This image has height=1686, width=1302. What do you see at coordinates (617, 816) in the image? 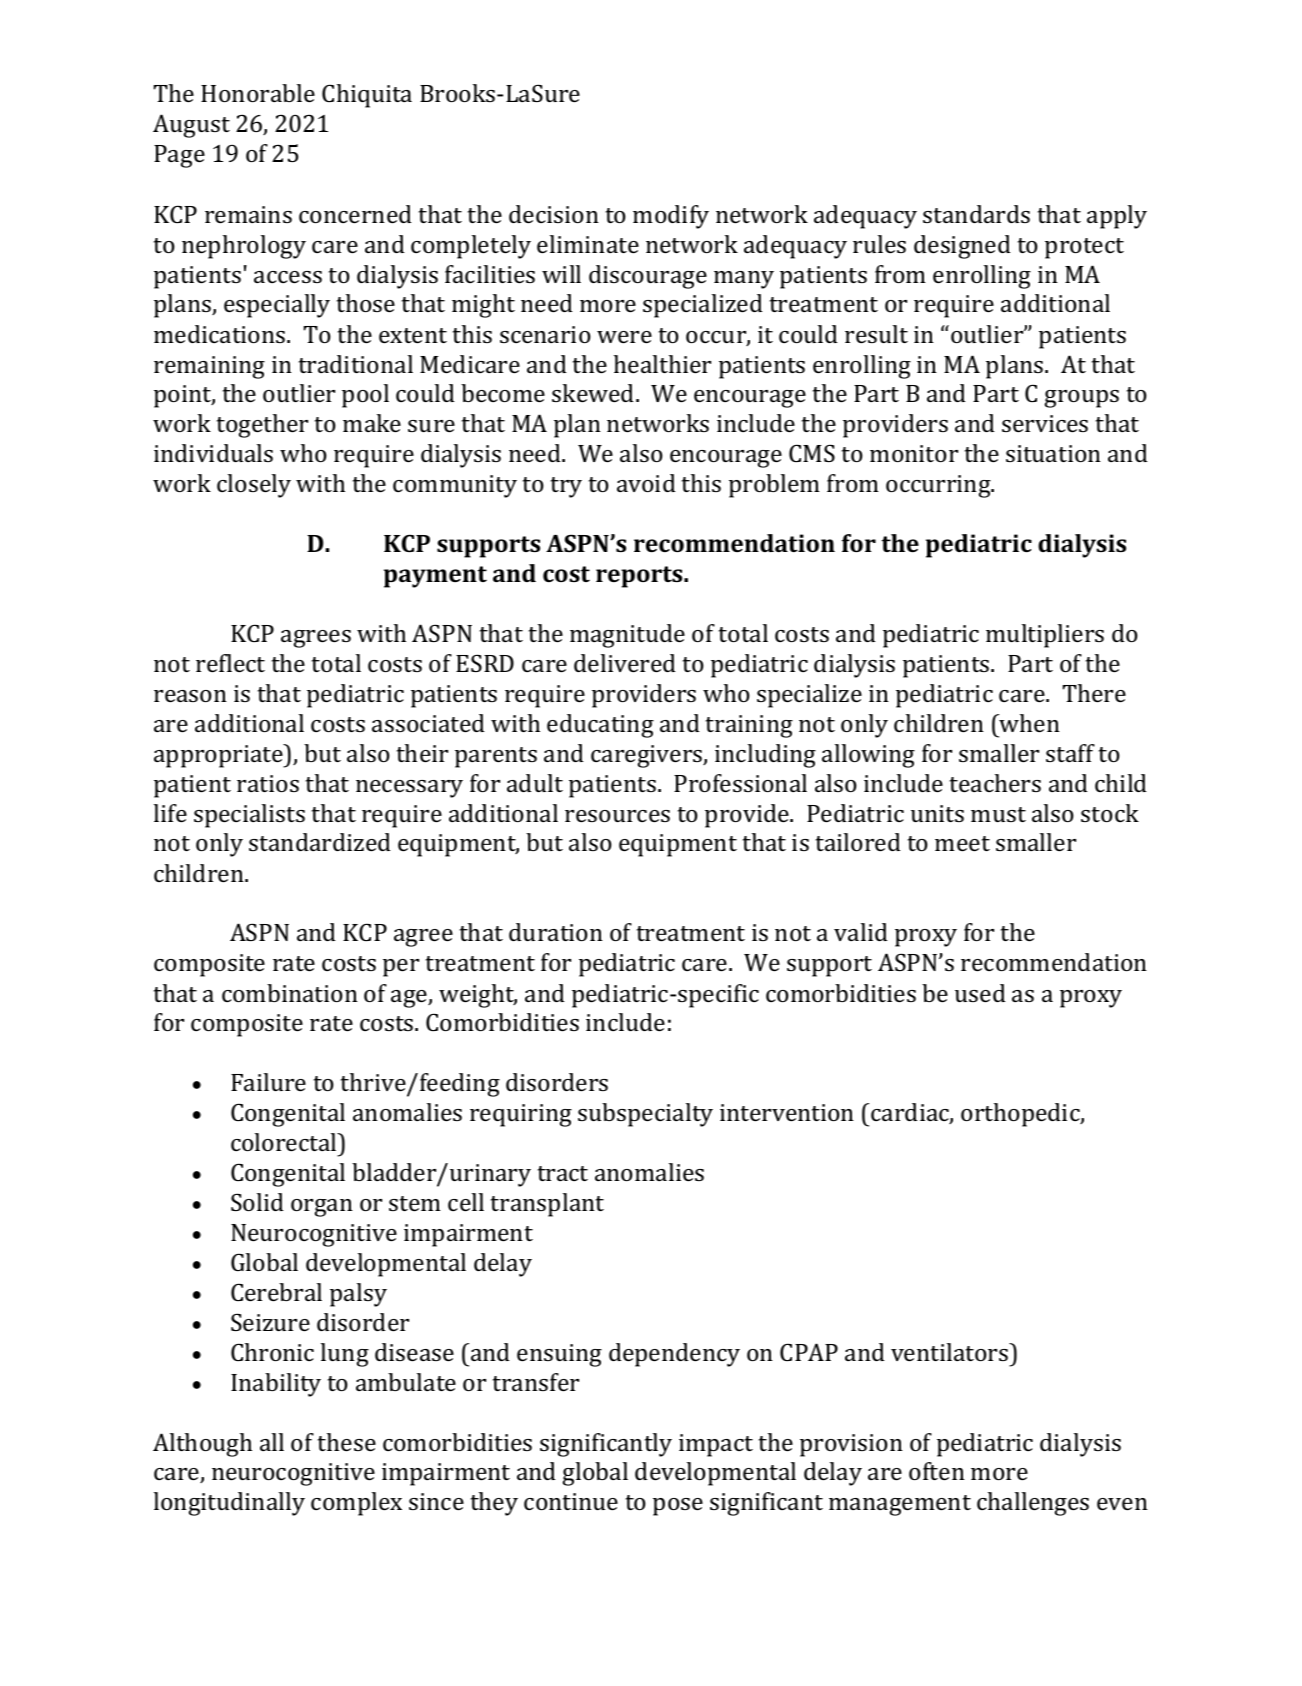
I see `resources` at bounding box center [617, 816].
